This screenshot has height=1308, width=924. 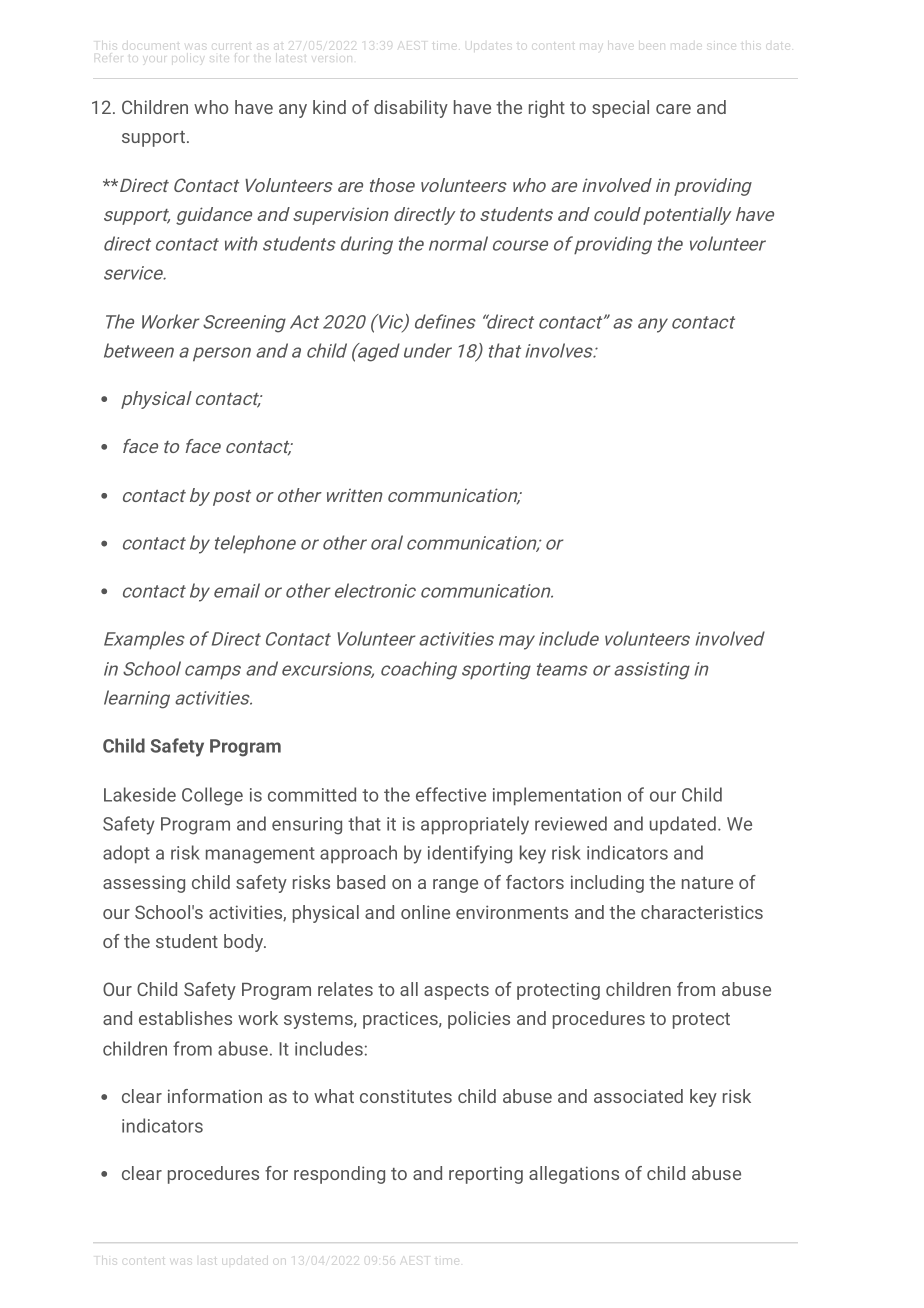 I want to click on information, so click(x=215, y=1096).
